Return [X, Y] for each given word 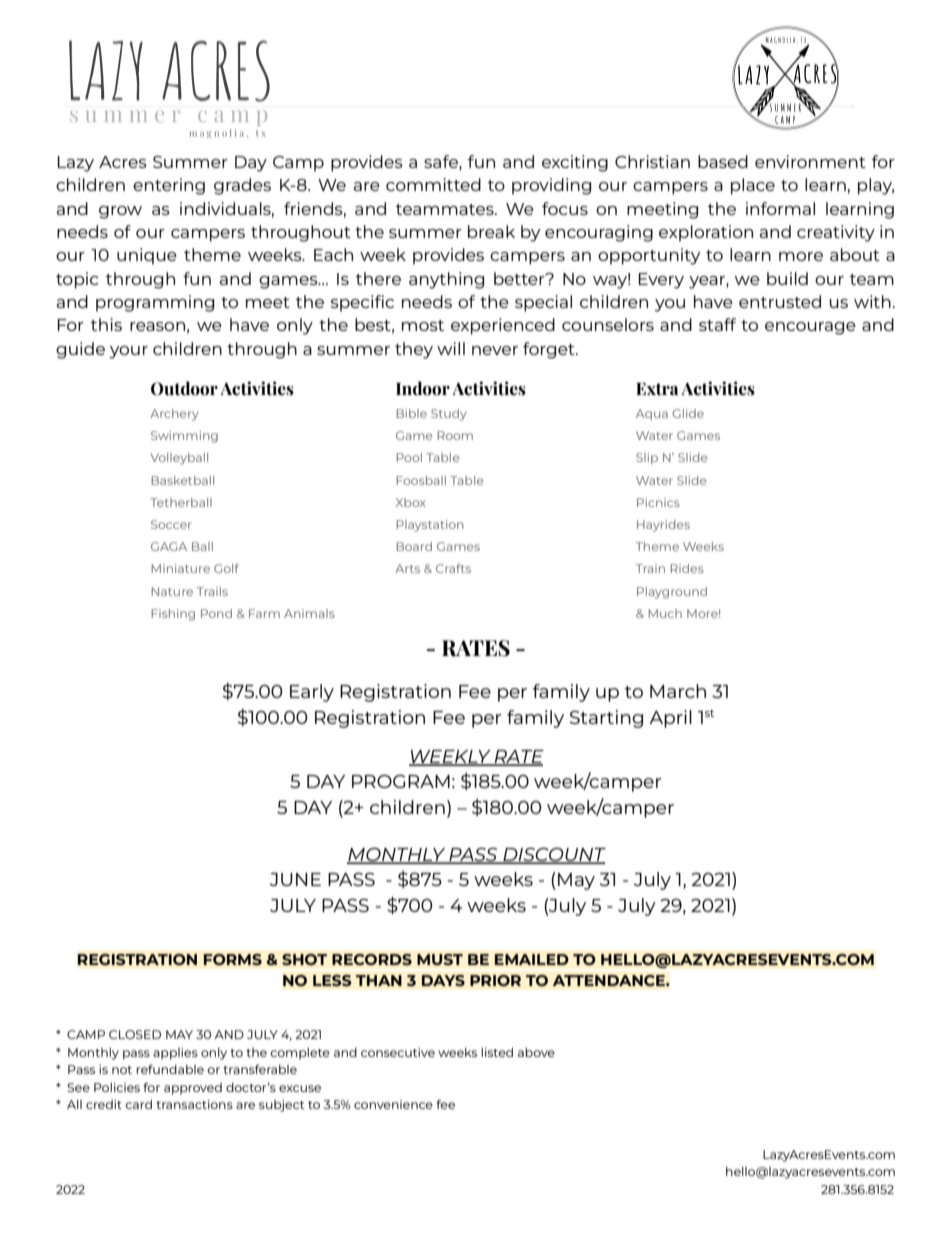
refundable [170, 1069]
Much [665, 613]
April [670, 719]
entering [169, 186]
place [753, 186]
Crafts [453, 568]
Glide [688, 413]
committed [433, 184]
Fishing [173, 615]
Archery [174, 415]
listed [497, 1052]
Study [449, 415]
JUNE [295, 879]
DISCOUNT [553, 855]
